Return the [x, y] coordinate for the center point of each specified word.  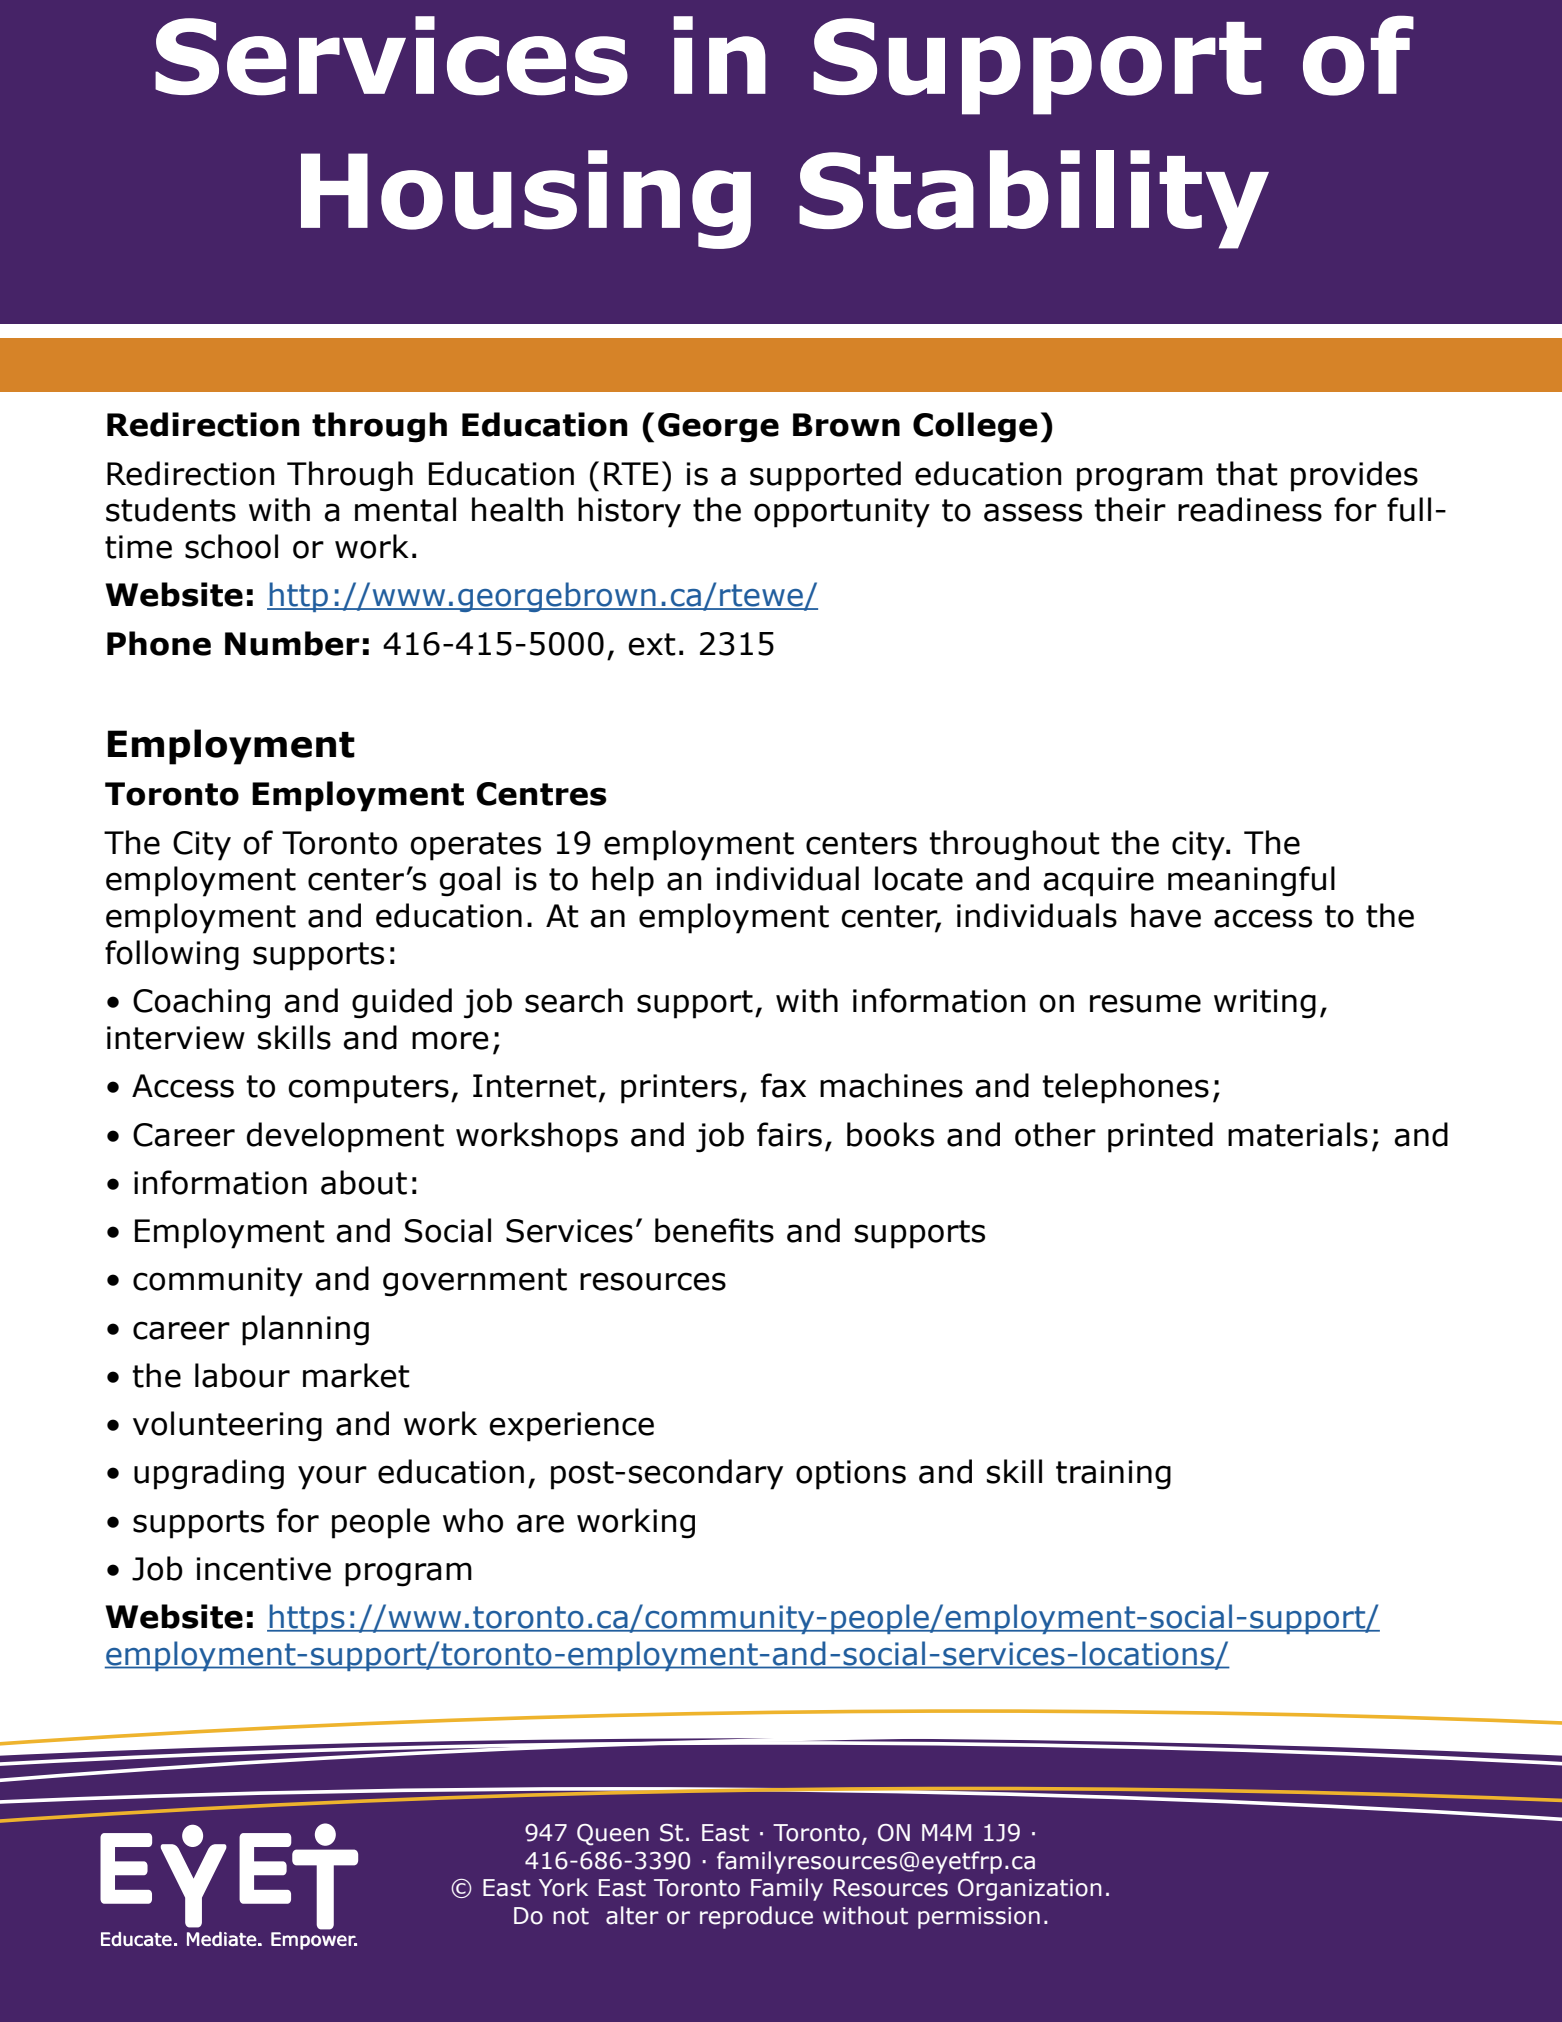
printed [1160, 1137]
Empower [314, 1941]
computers [368, 1089]
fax [783, 1085]
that [1247, 473]
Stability [1034, 199]
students [171, 509]
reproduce [756, 1917]
